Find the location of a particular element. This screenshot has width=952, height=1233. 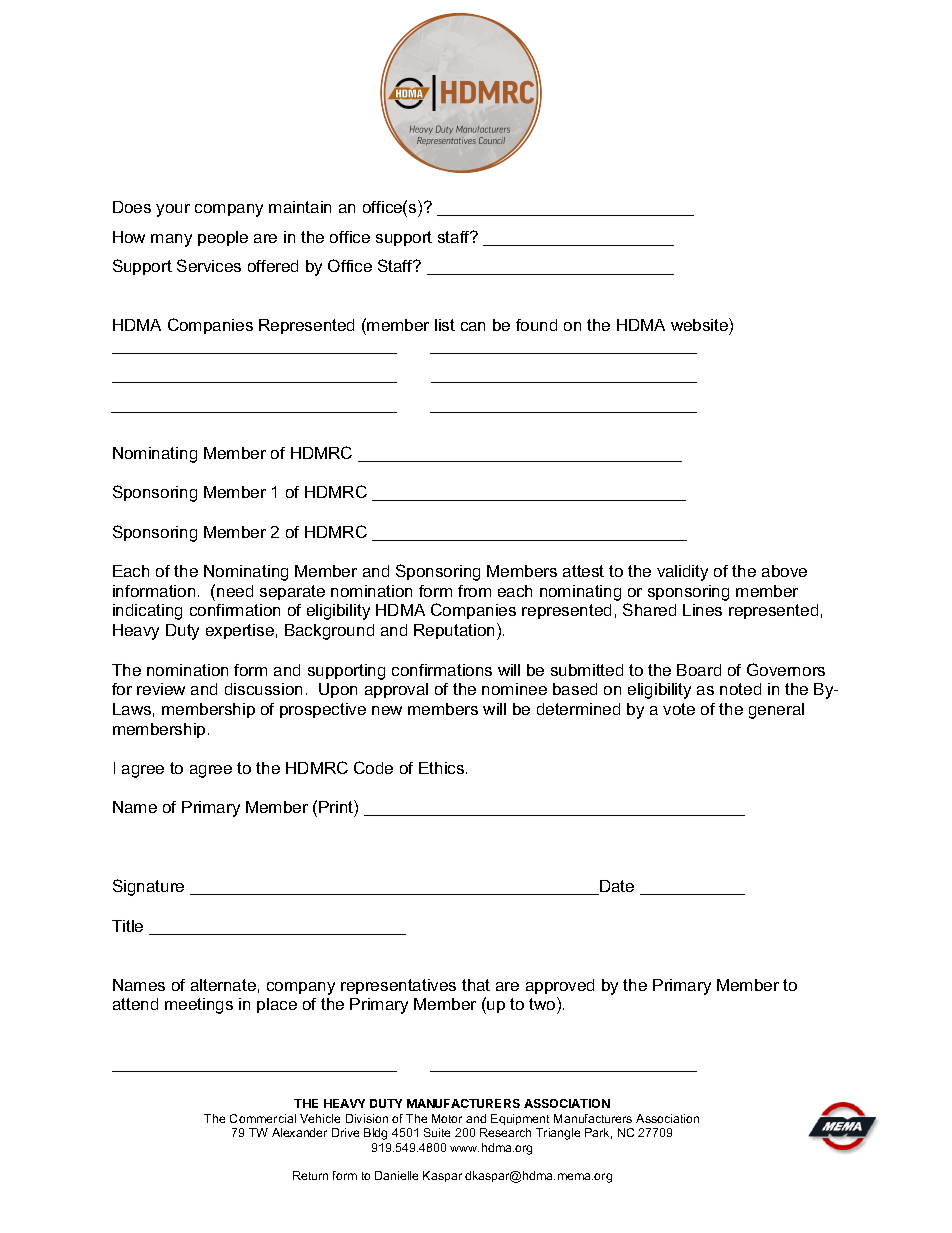

review is located at coordinates (161, 689).
